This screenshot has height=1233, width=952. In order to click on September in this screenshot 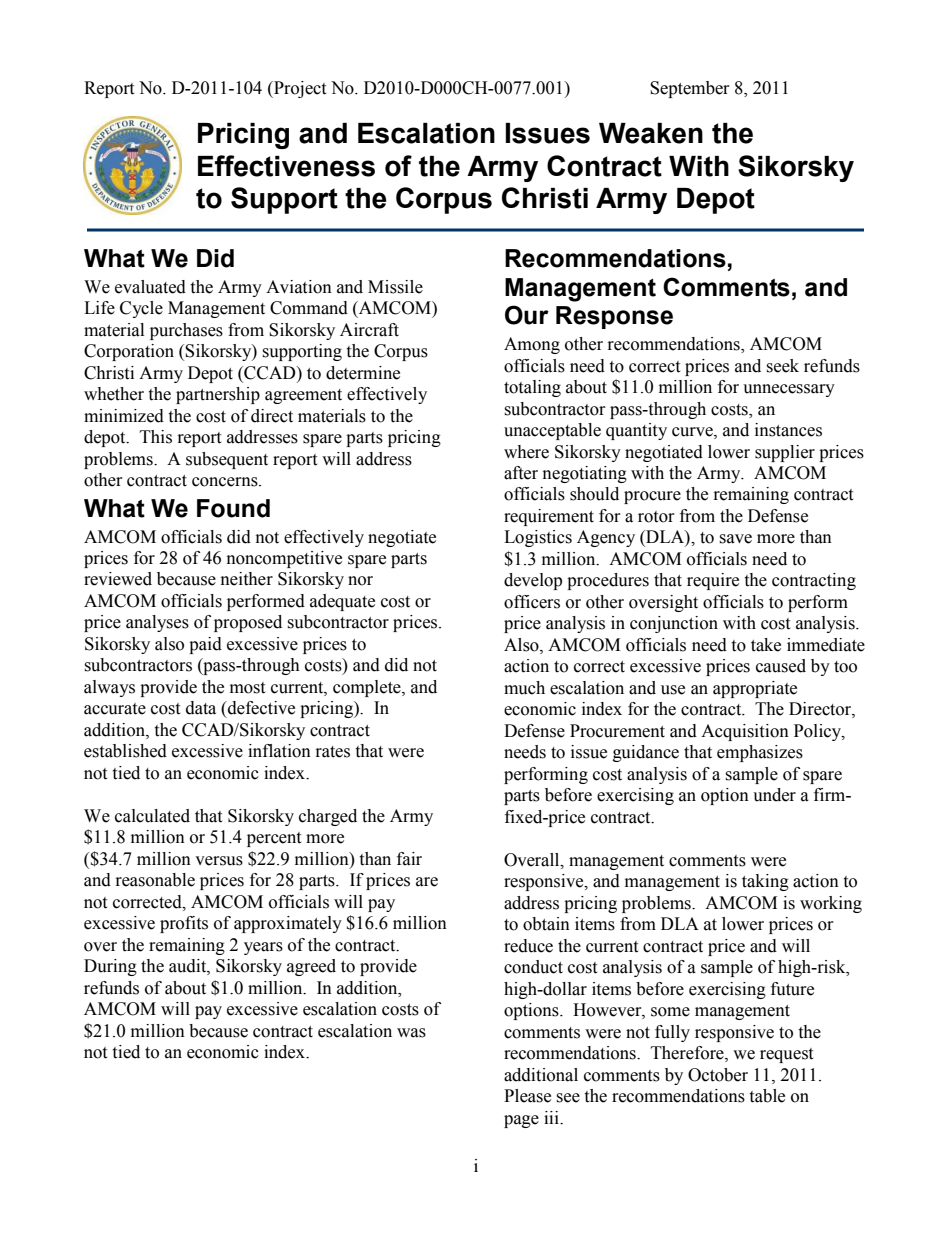, I will do `click(690, 89)`.
